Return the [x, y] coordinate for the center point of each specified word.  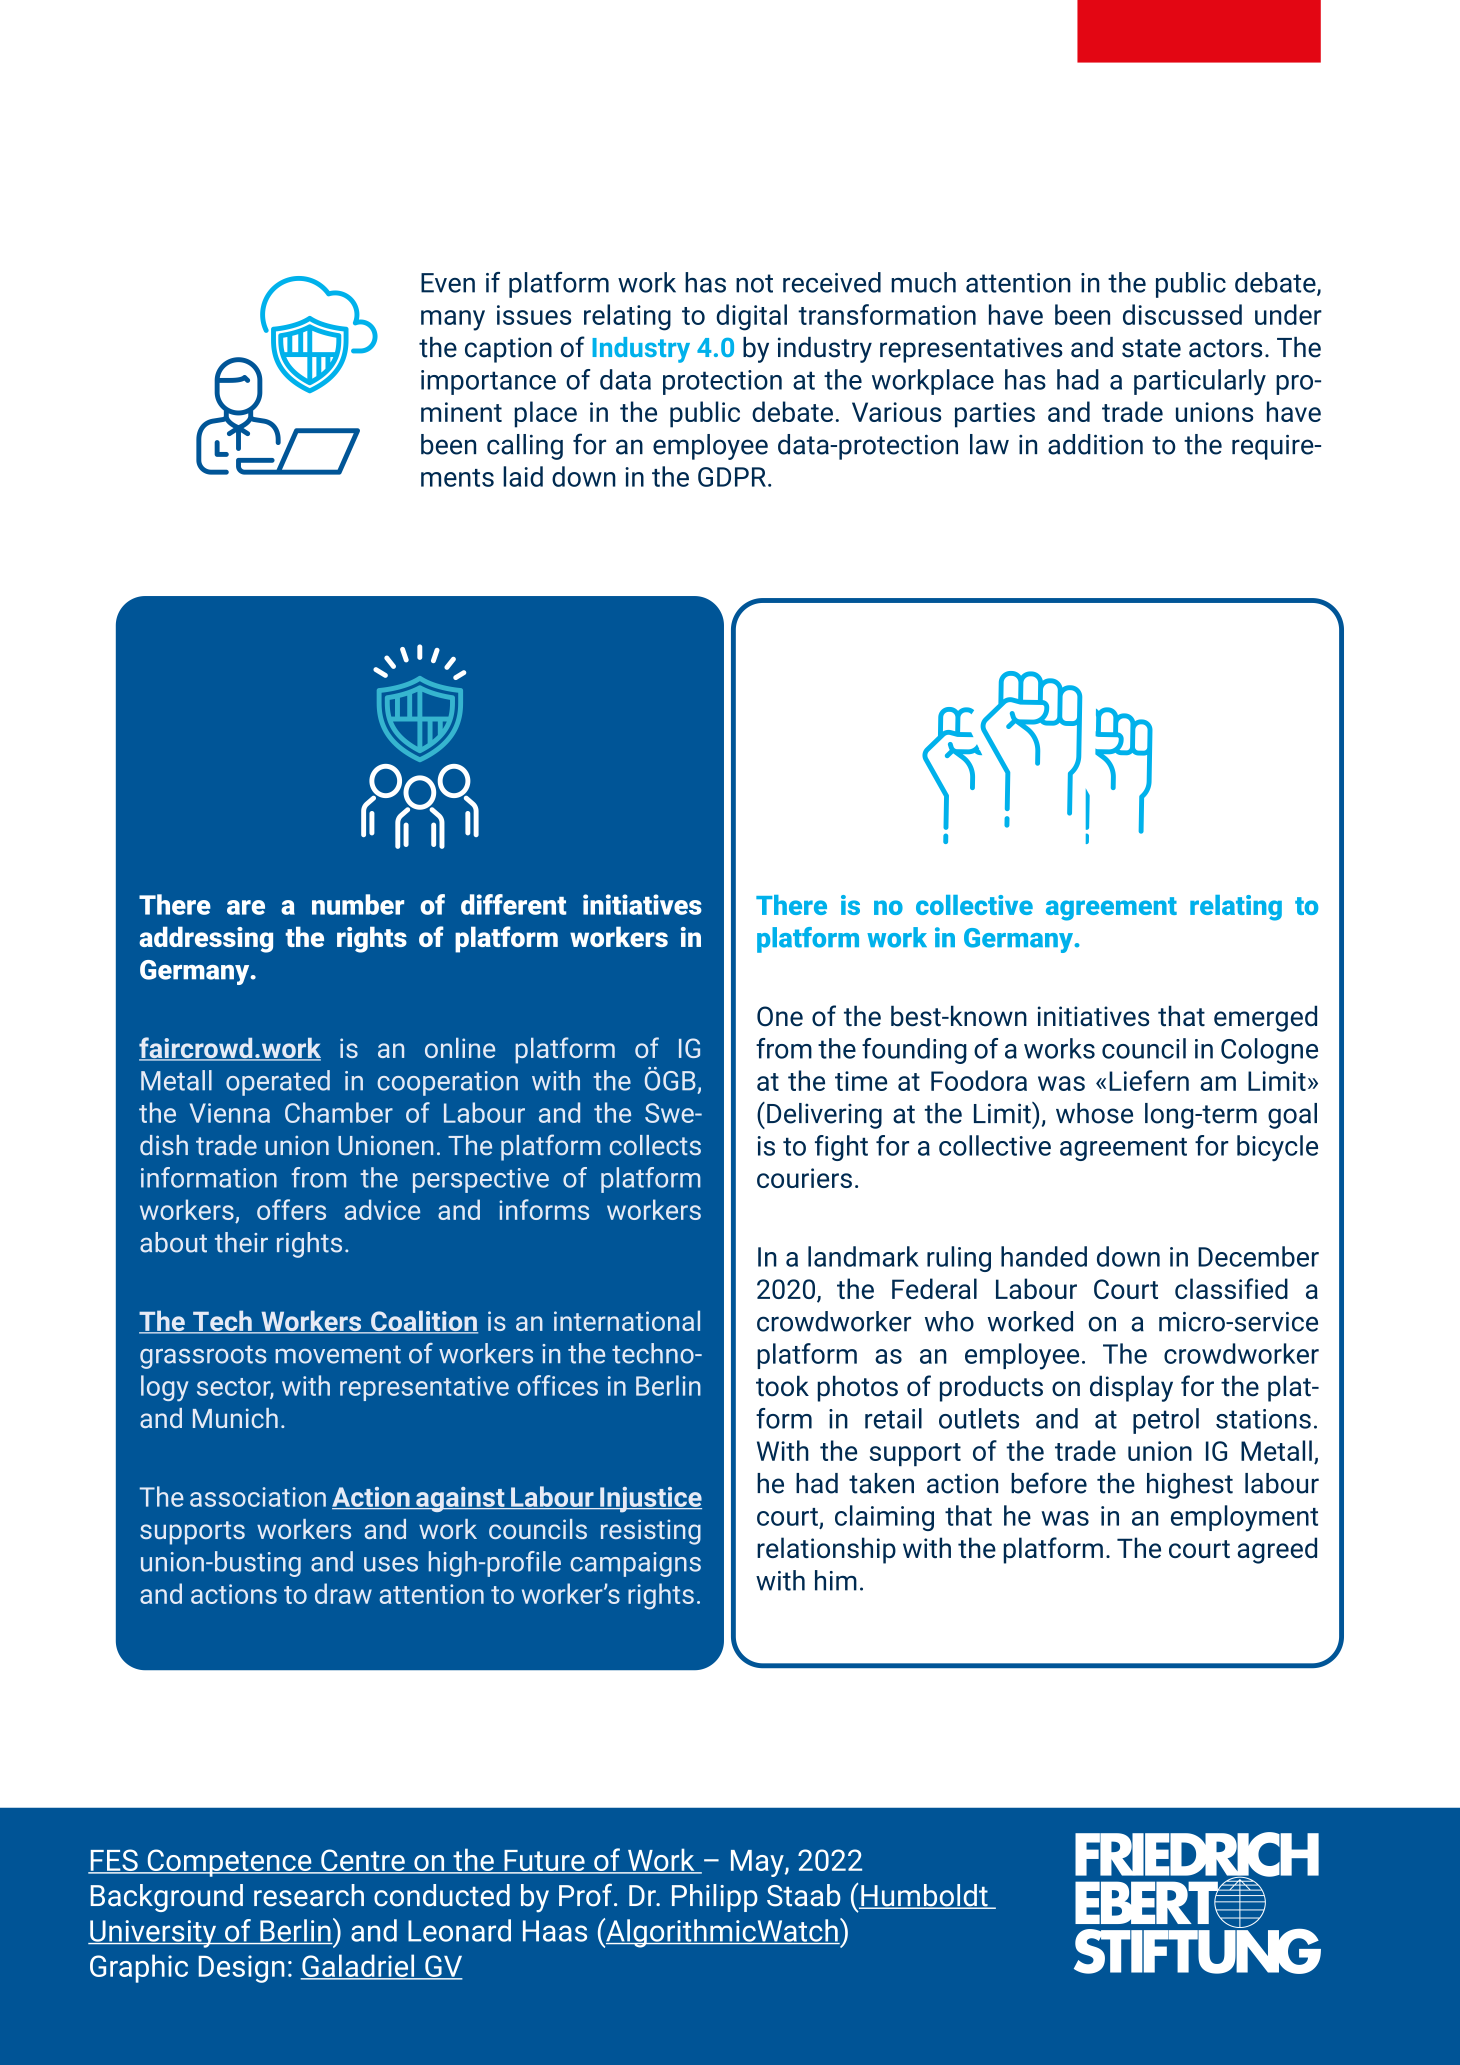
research [309, 1895]
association [258, 1497]
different [513, 904]
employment [1244, 1518]
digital [751, 317]
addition [1095, 444]
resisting [651, 1532]
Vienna [230, 1113]
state [1151, 348]
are [246, 907]
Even [448, 283]
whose [1094, 1113]
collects [655, 1145]
